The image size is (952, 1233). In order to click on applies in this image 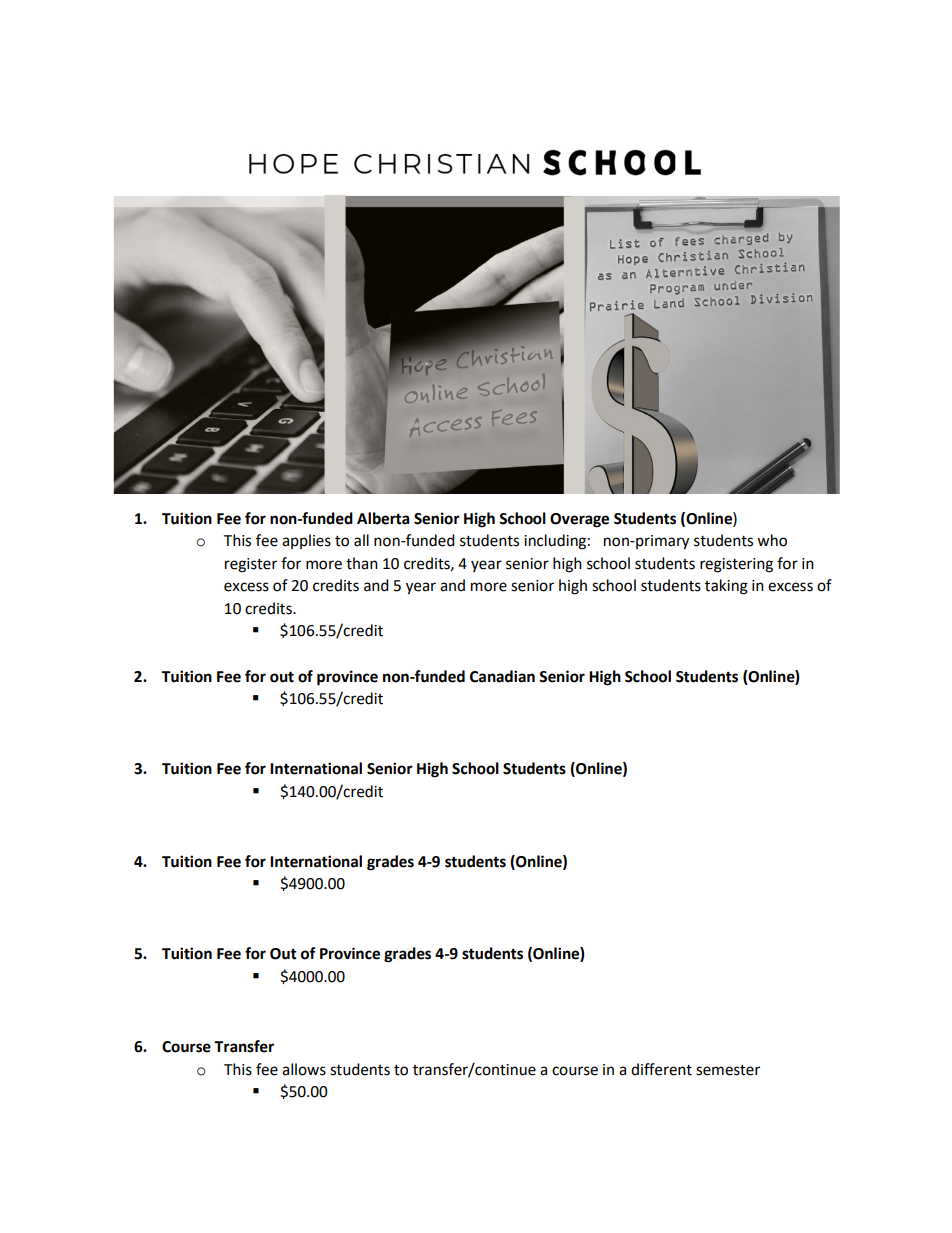, I will do `click(306, 541)`.
